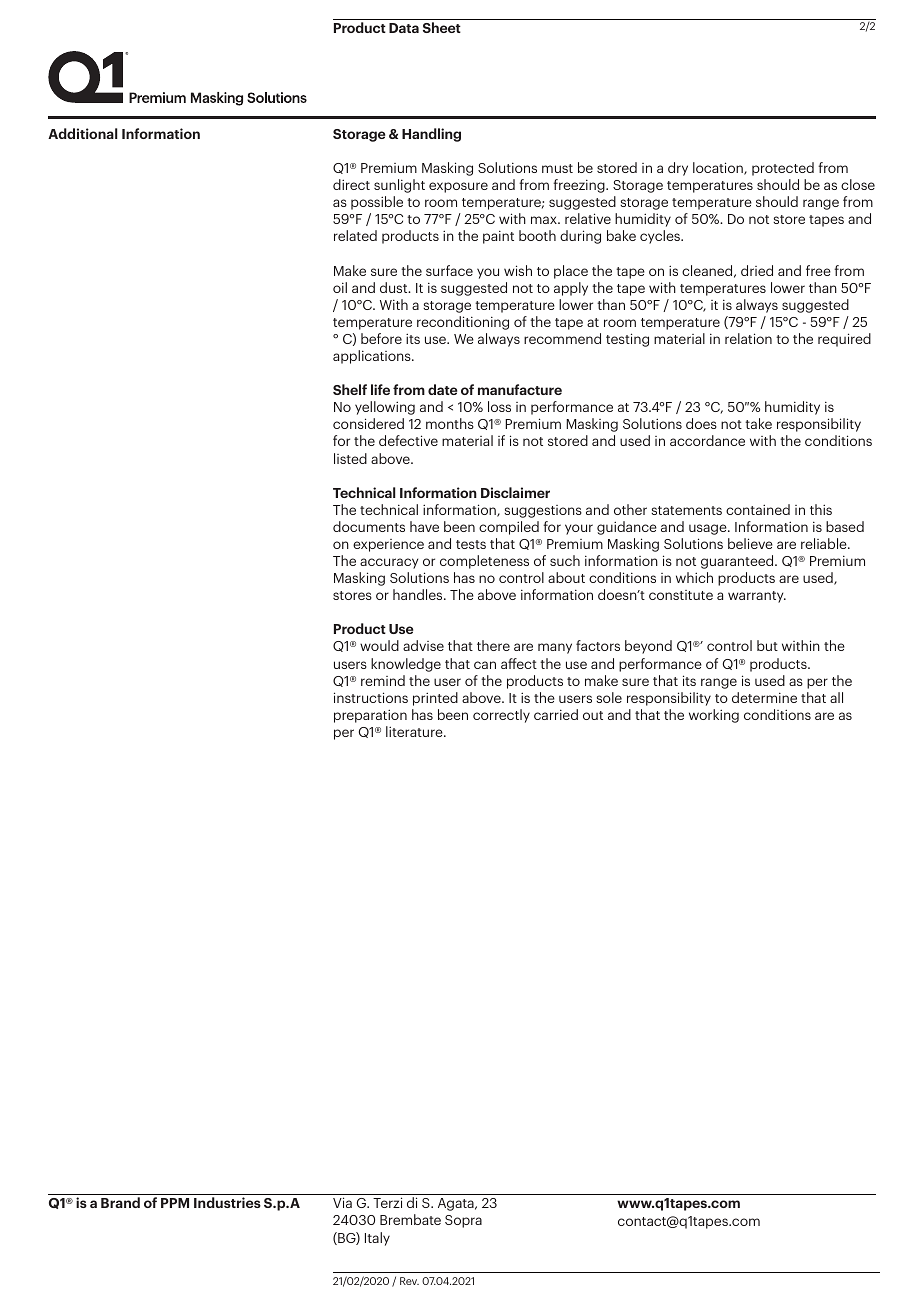 The image size is (924, 1308). What do you see at coordinates (442, 27) in the screenshot?
I see `Sheet` at bounding box center [442, 27].
